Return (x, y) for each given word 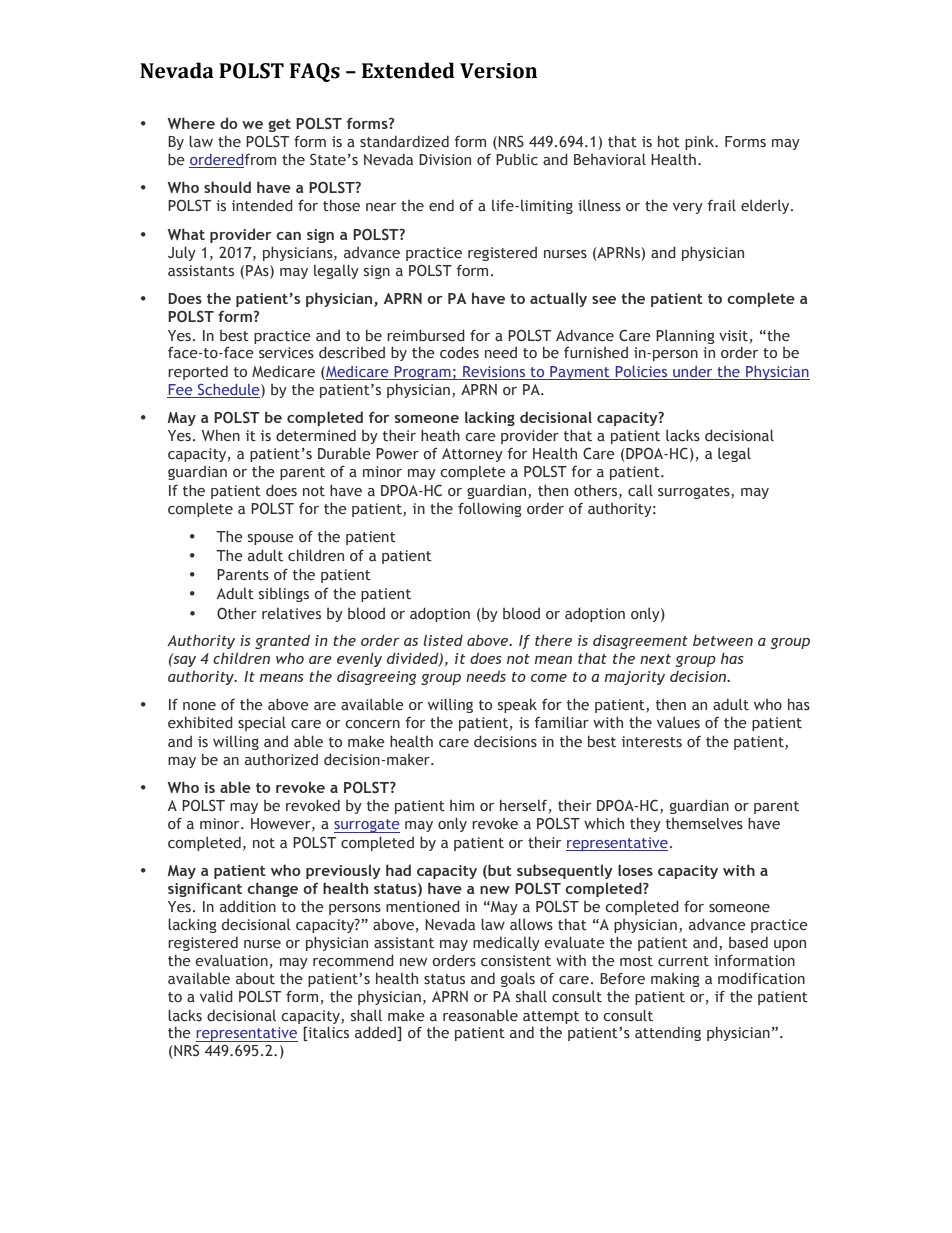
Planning (685, 337)
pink (701, 143)
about (255, 978)
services (286, 352)
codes (459, 352)
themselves (704, 823)
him (462, 805)
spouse (271, 539)
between (723, 640)
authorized (281, 759)
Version (498, 71)
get (279, 125)
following (490, 509)
